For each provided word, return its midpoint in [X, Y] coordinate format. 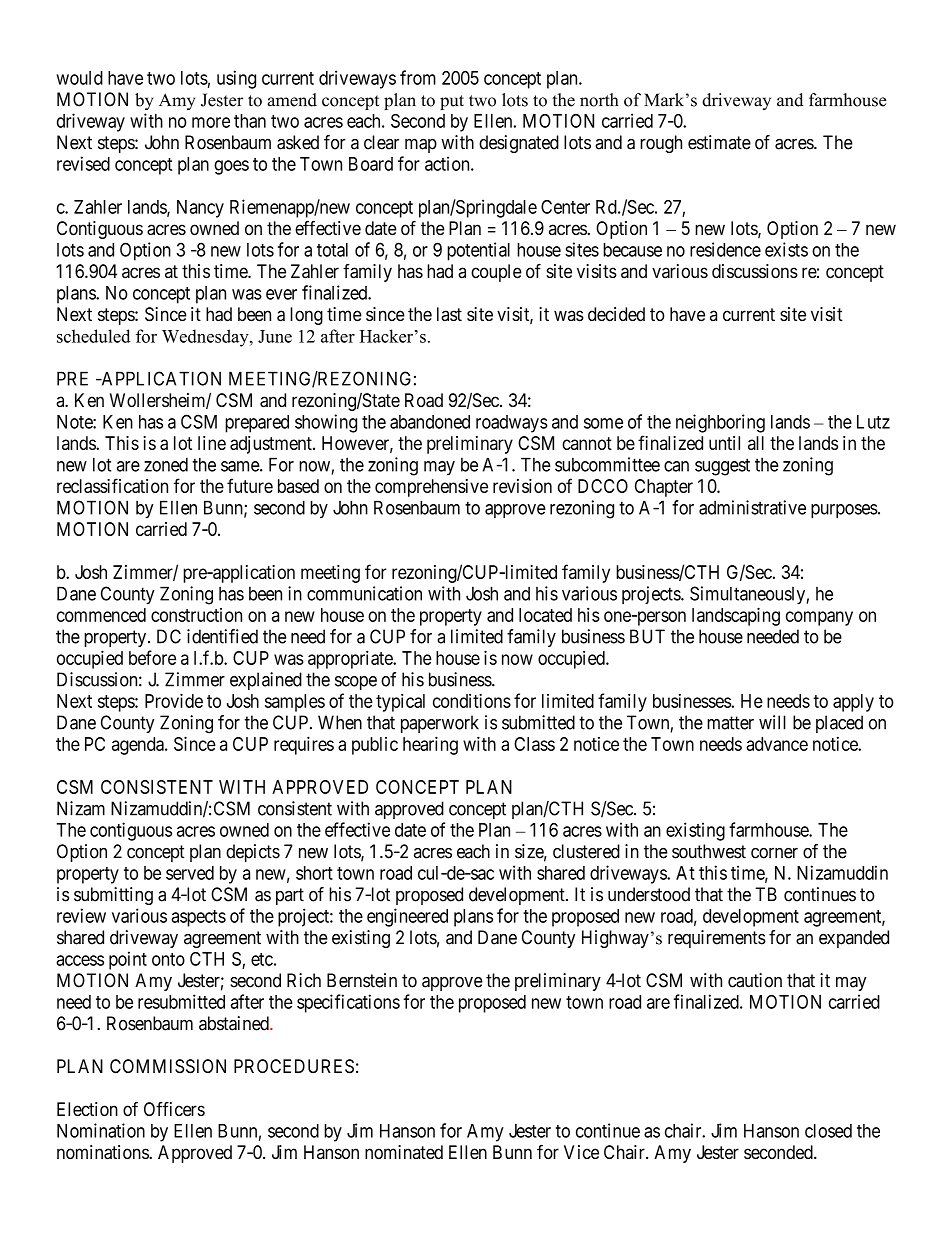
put [452, 102]
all [756, 443]
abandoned [430, 422]
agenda [139, 746]
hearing [430, 745]
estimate [719, 142]
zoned [166, 464]
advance [777, 744]
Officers [174, 1109]
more [211, 122]
